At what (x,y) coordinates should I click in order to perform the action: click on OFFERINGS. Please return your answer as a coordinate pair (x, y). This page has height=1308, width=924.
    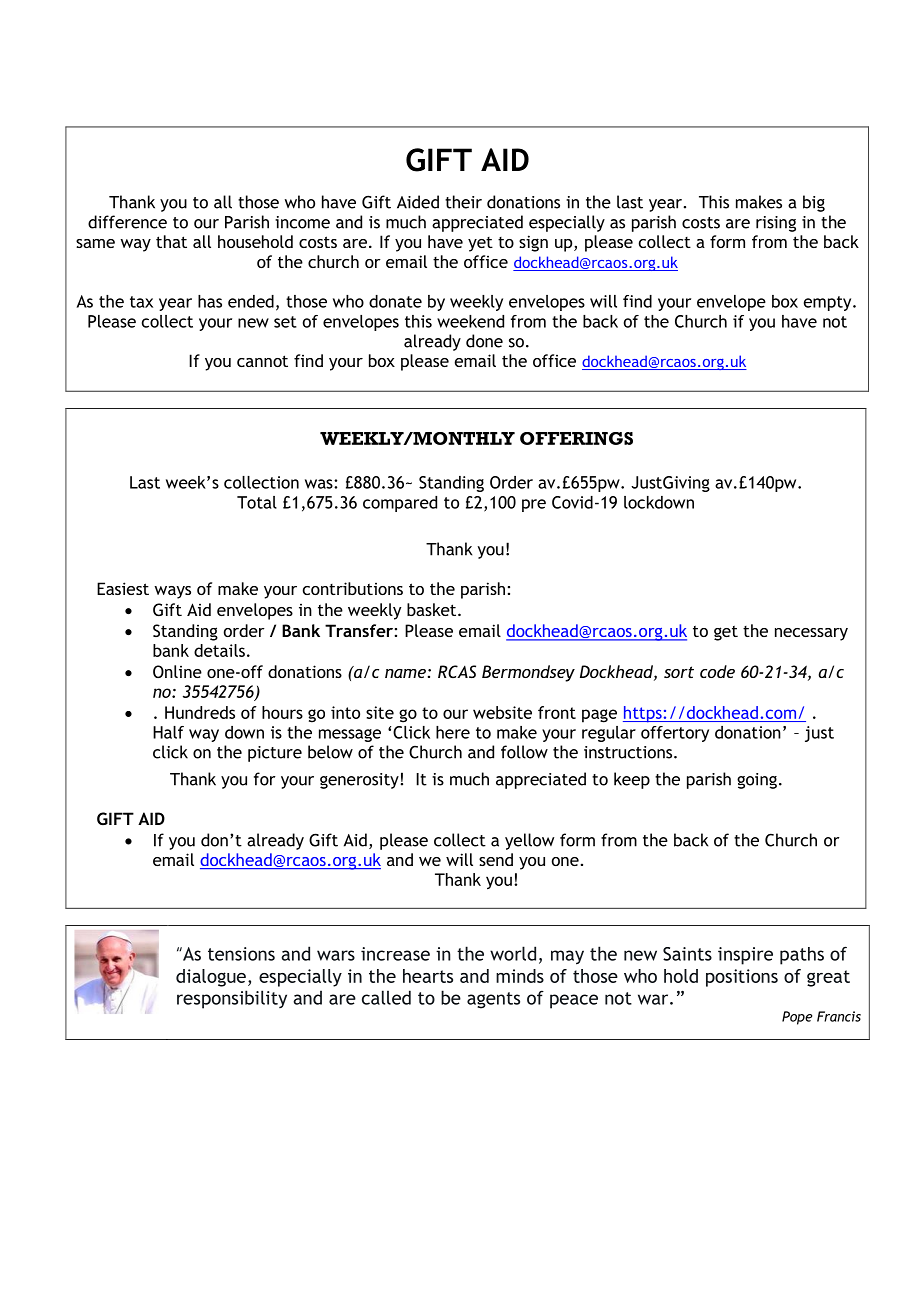
    Looking at the image, I should click on (576, 438).
